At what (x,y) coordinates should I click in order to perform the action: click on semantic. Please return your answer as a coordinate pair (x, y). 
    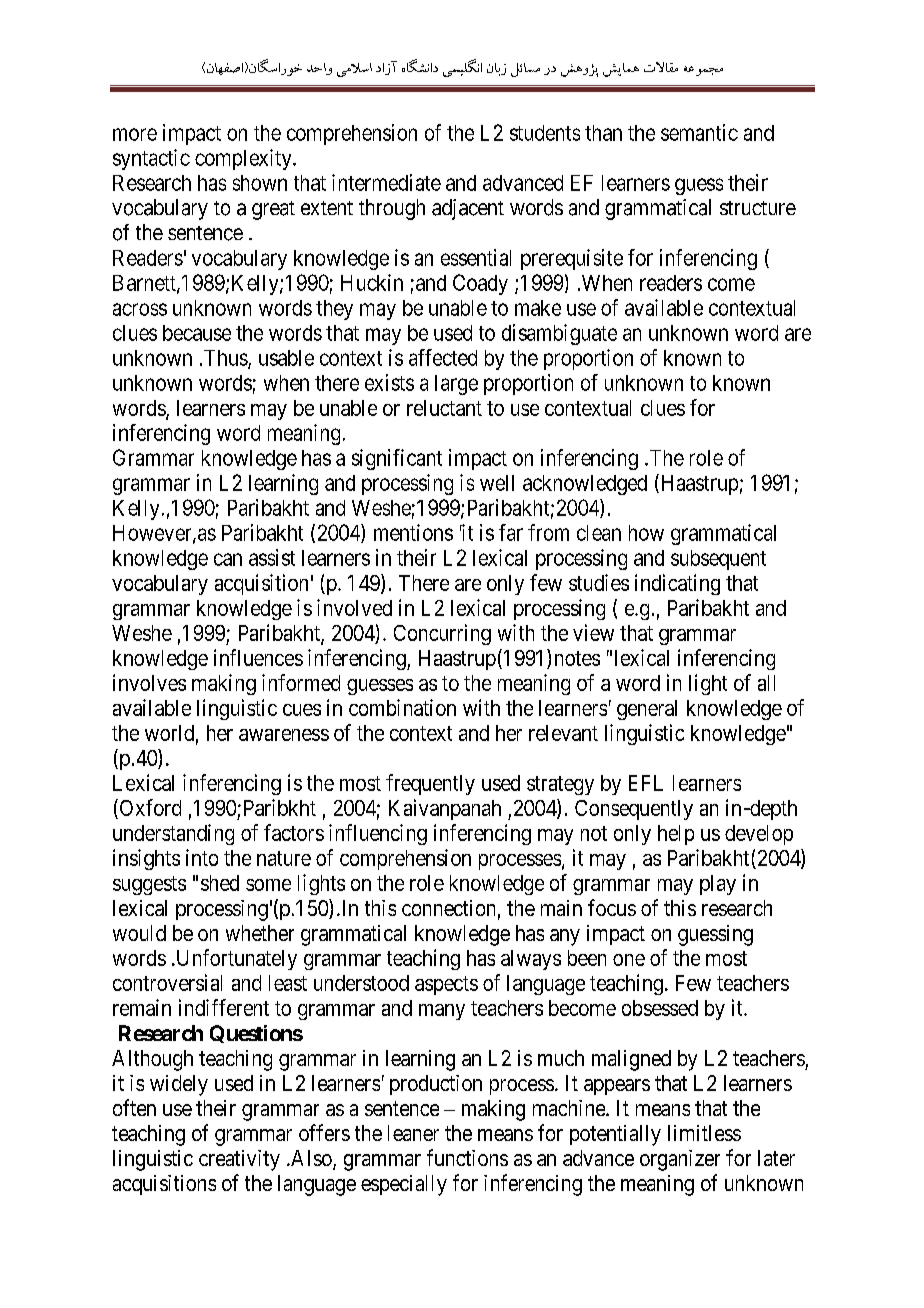
    Looking at the image, I should click on (699, 132).
